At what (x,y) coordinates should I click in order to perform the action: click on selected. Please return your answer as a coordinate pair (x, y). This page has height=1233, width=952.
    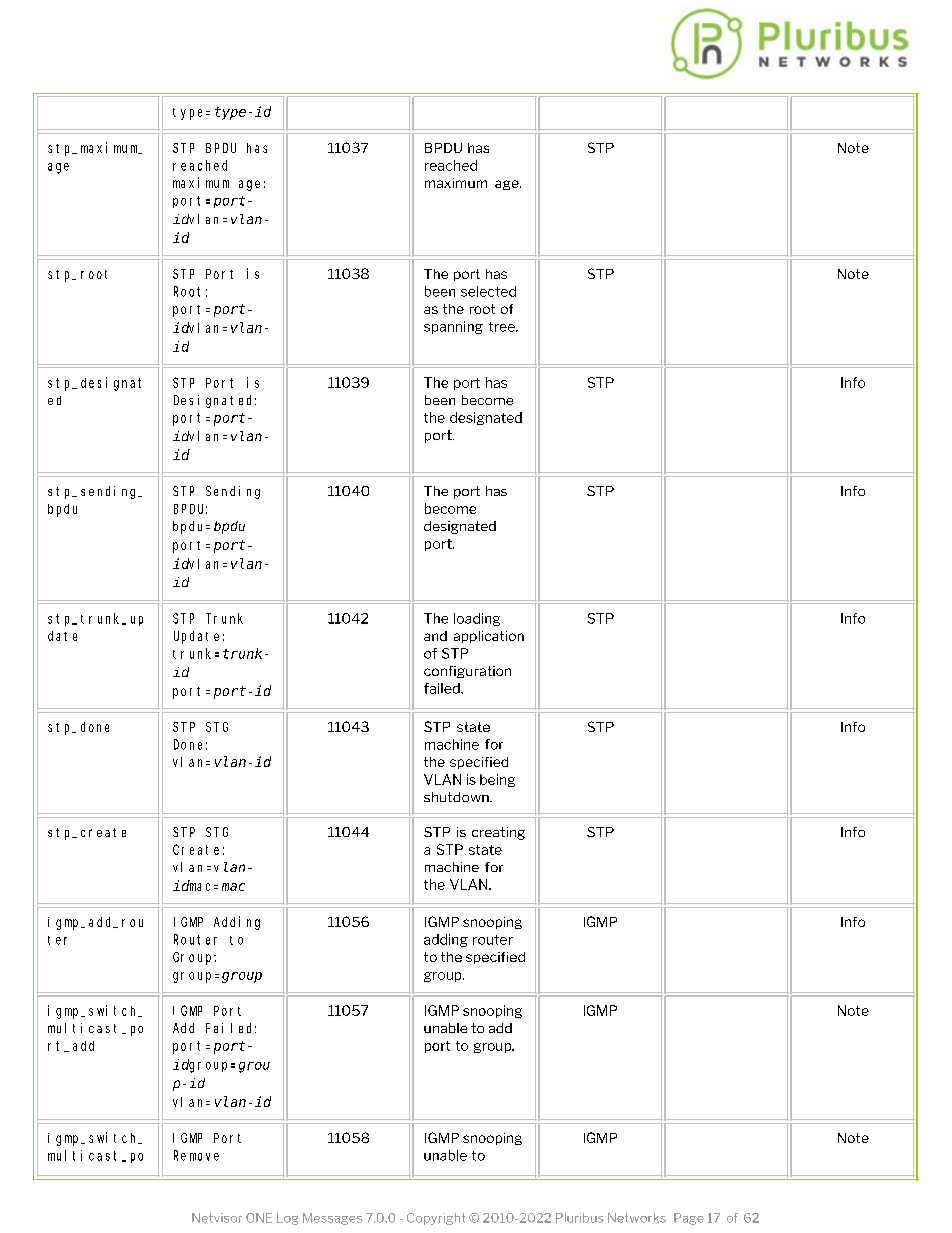
    Looking at the image, I should click on (488, 291).
